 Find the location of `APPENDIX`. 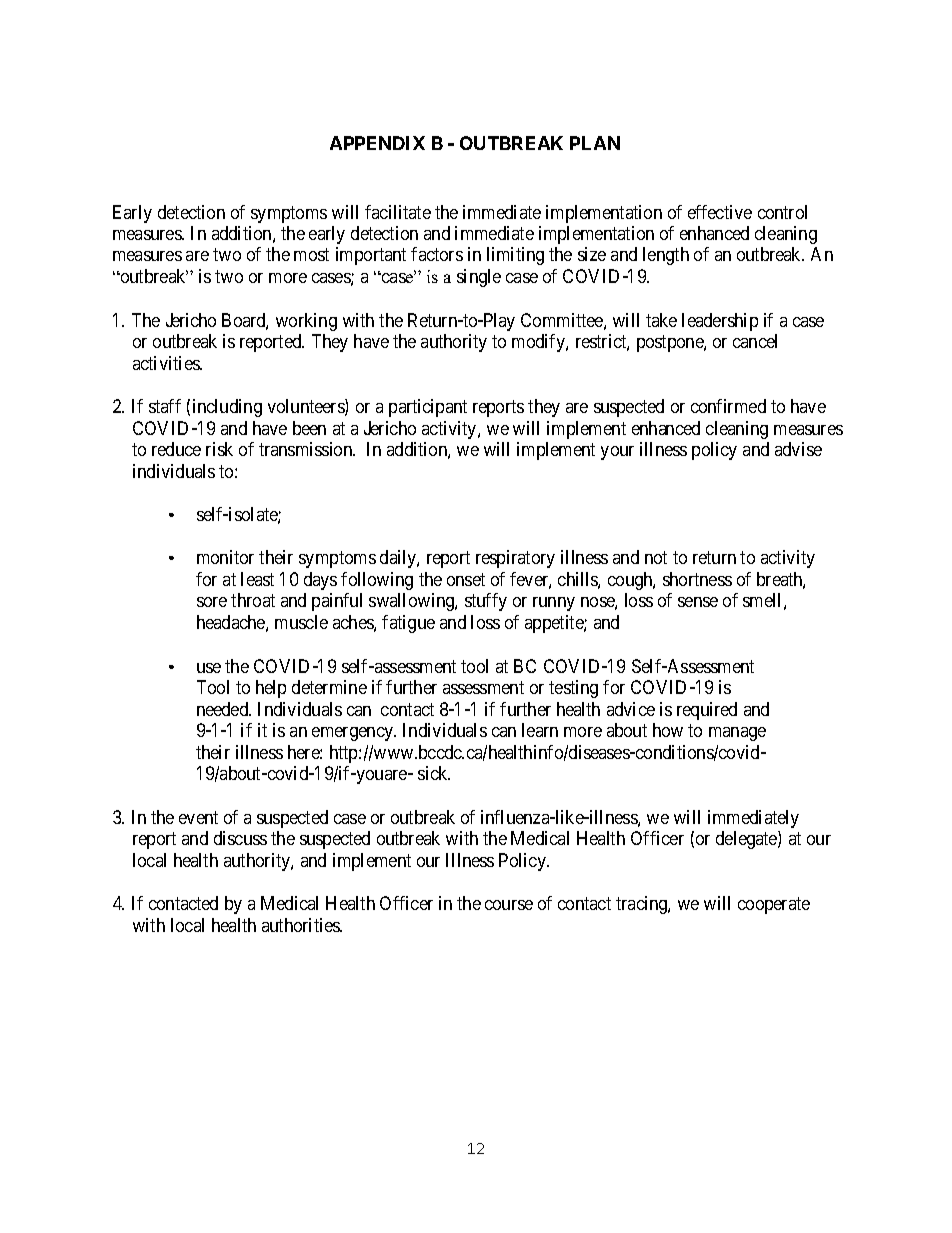

APPENDIX is located at coordinates (377, 143).
